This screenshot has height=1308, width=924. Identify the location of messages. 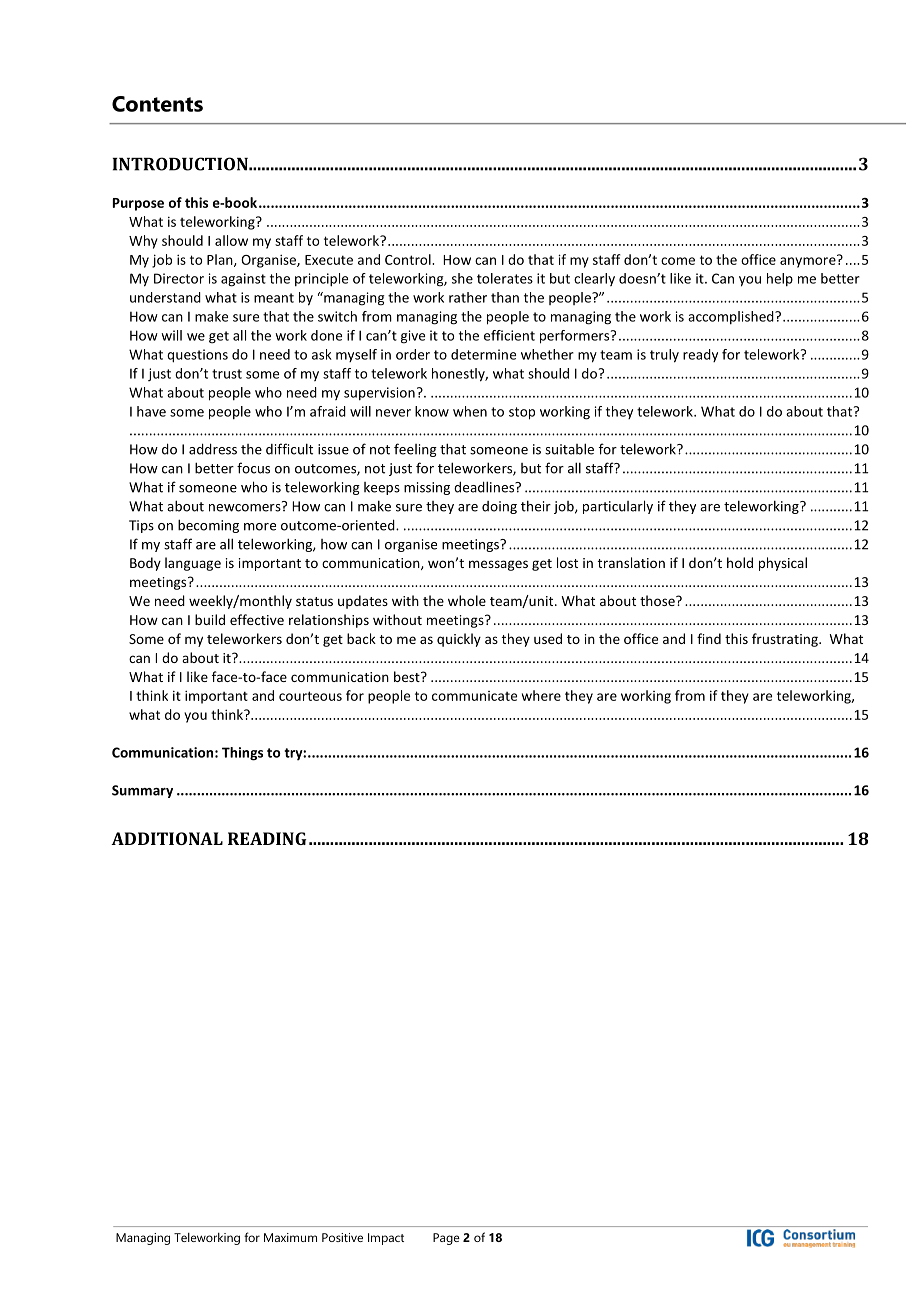
(498, 565).
